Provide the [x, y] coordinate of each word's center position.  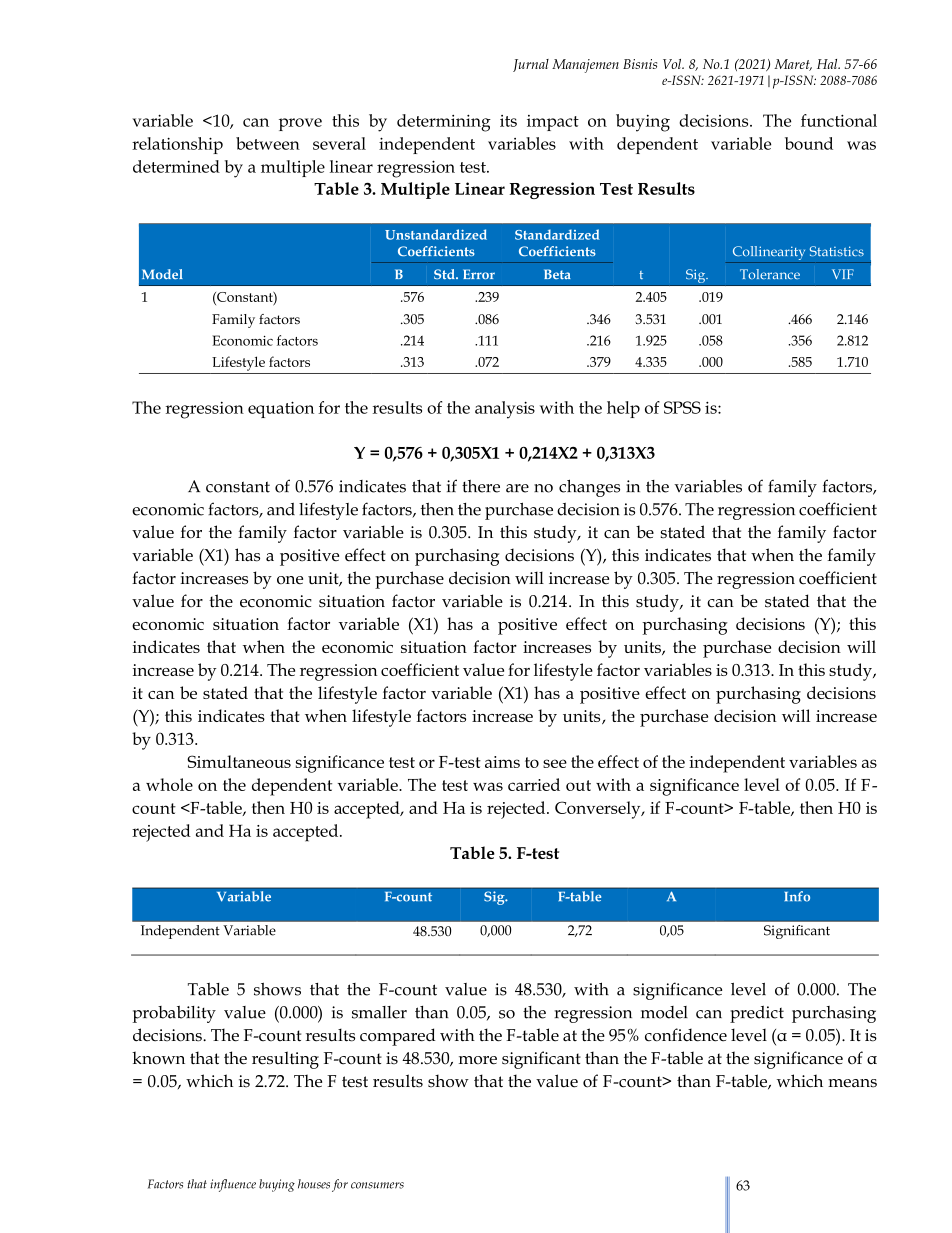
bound [809, 143]
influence [233, 1185]
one [290, 580]
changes [589, 488]
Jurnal [531, 65]
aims [502, 762]
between [268, 143]
